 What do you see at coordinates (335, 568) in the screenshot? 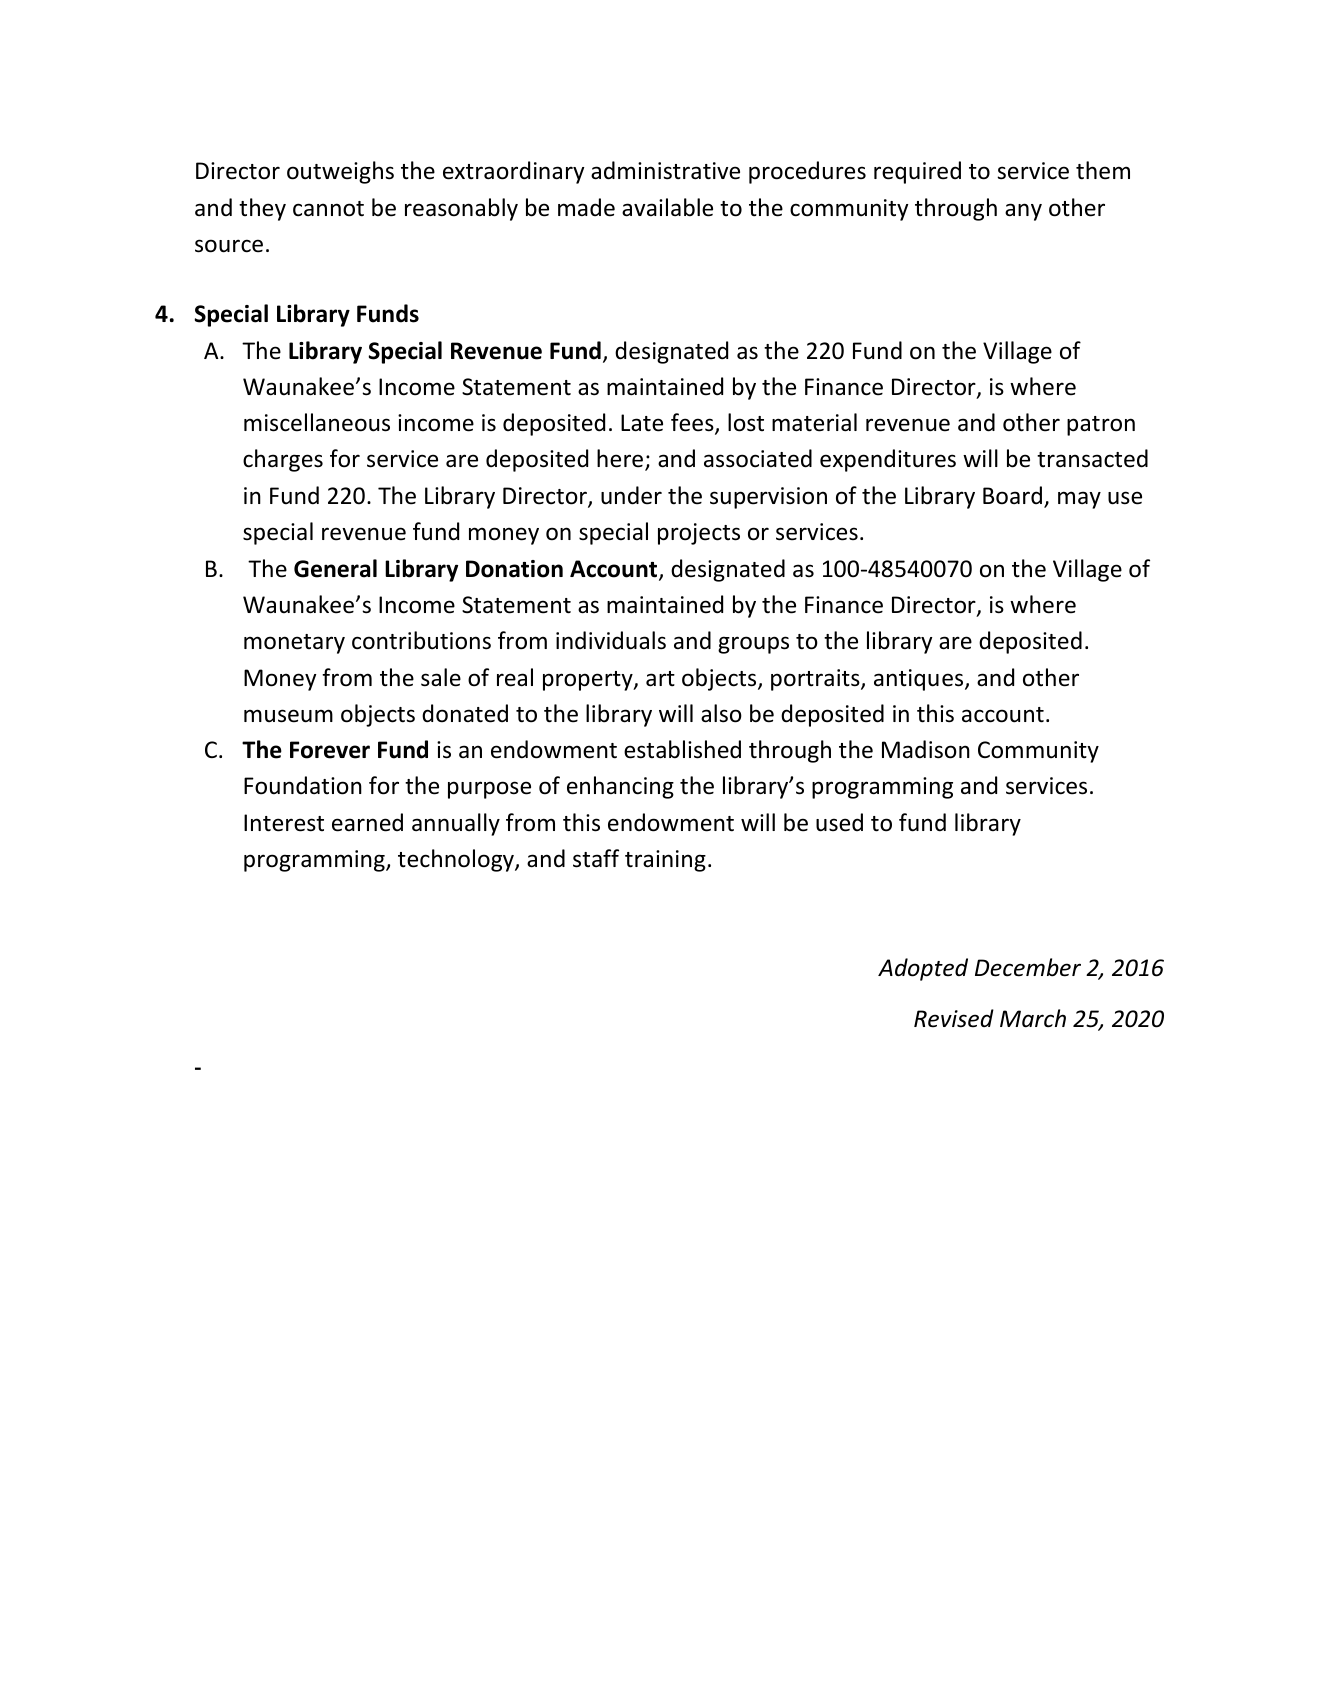
I see `General` at bounding box center [335, 568].
